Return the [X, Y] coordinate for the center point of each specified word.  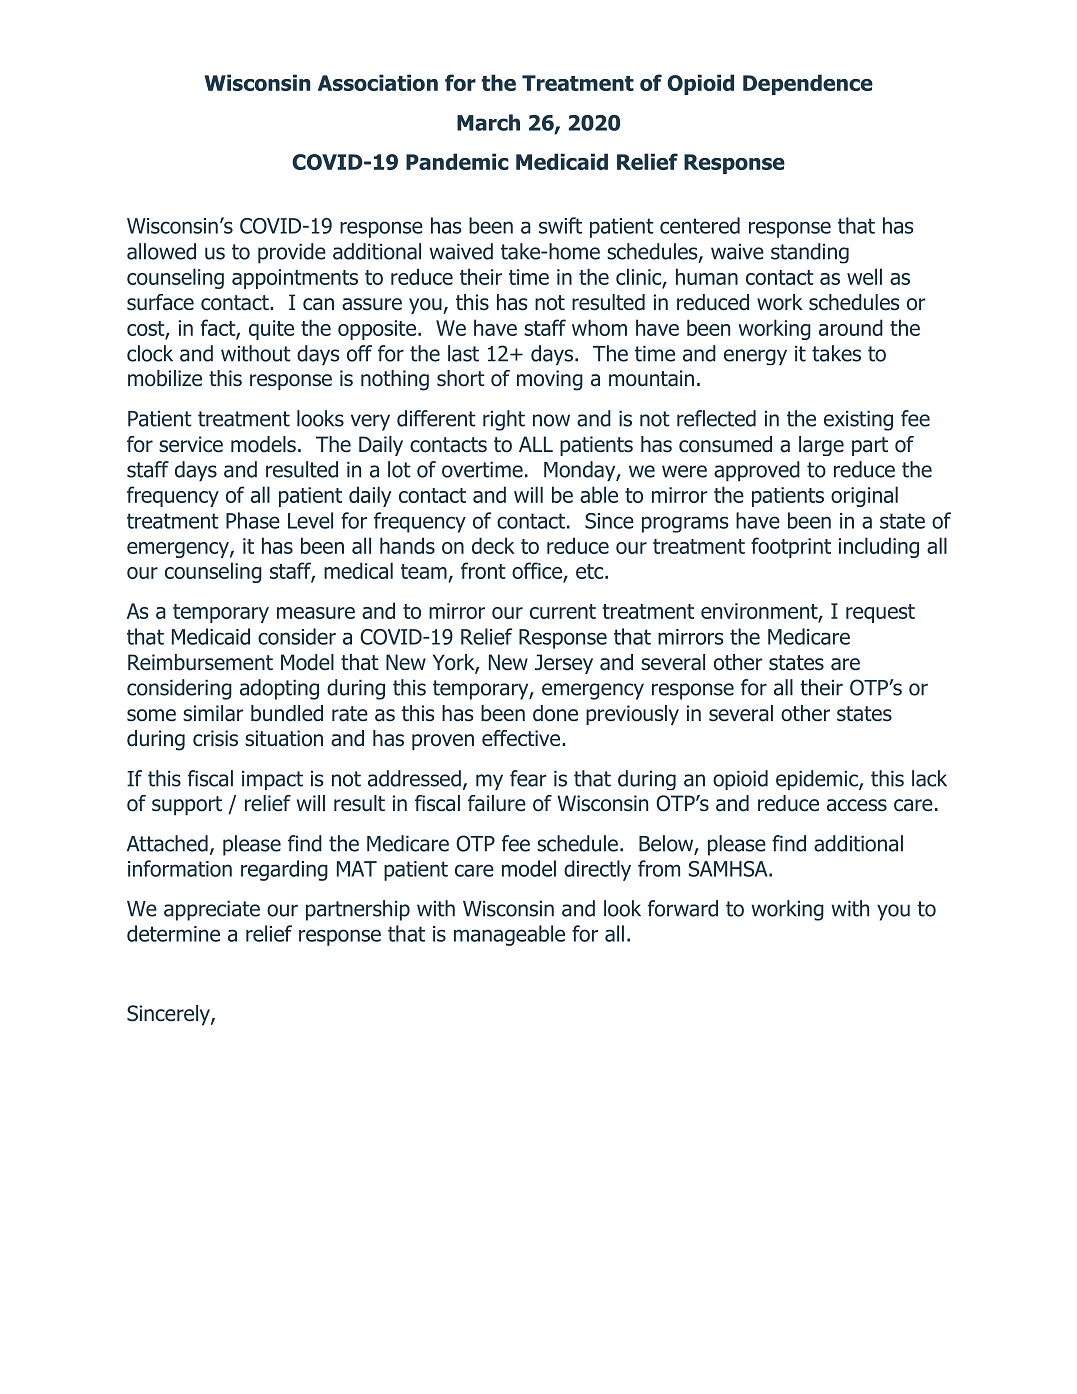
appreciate [212, 911]
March [488, 122]
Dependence [808, 84]
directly [597, 870]
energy [755, 357]
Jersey [564, 664]
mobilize [165, 378]
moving [550, 380]
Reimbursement [200, 662]
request [880, 613]
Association [378, 82]
